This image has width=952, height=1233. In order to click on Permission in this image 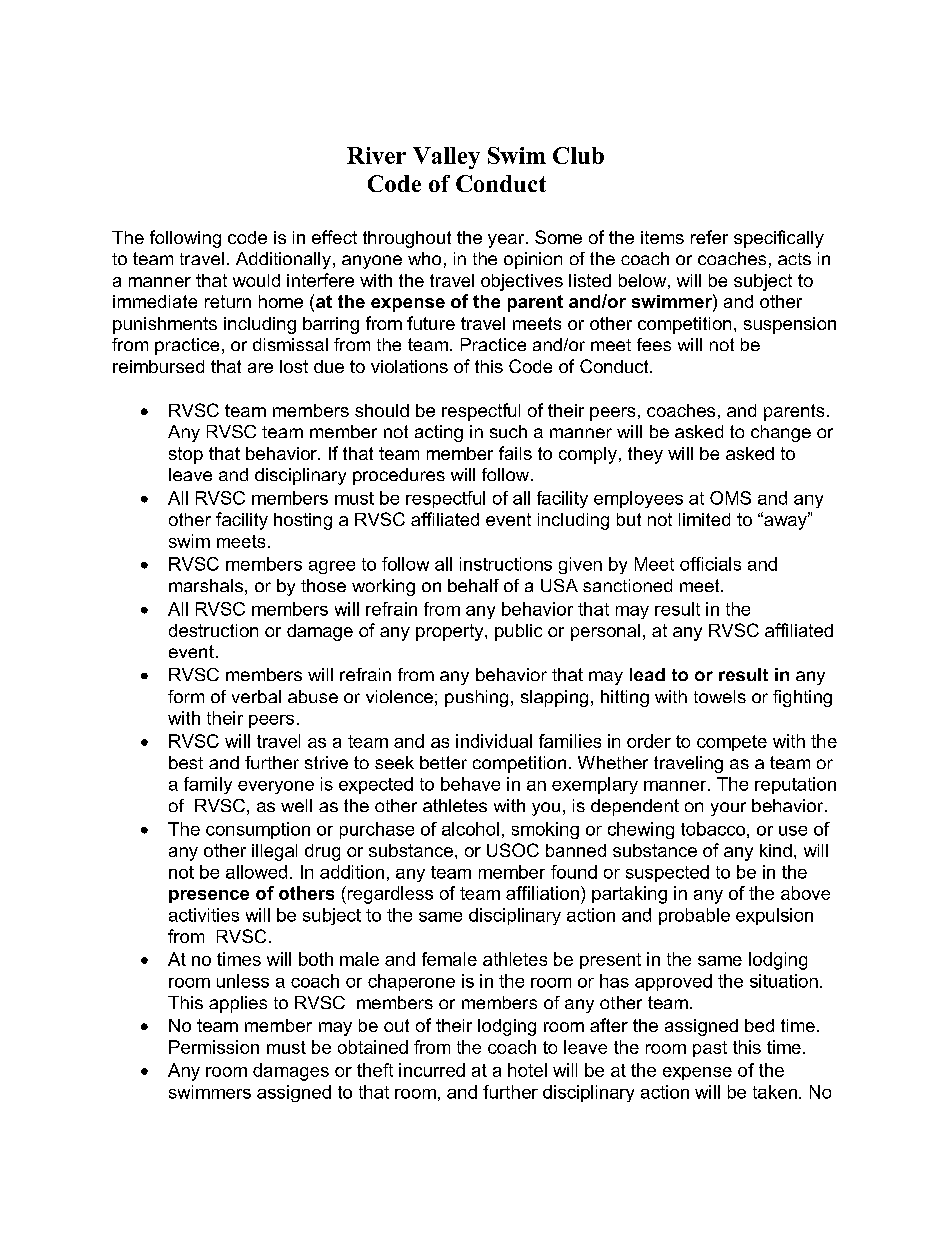, I will do `click(214, 1047)`.
